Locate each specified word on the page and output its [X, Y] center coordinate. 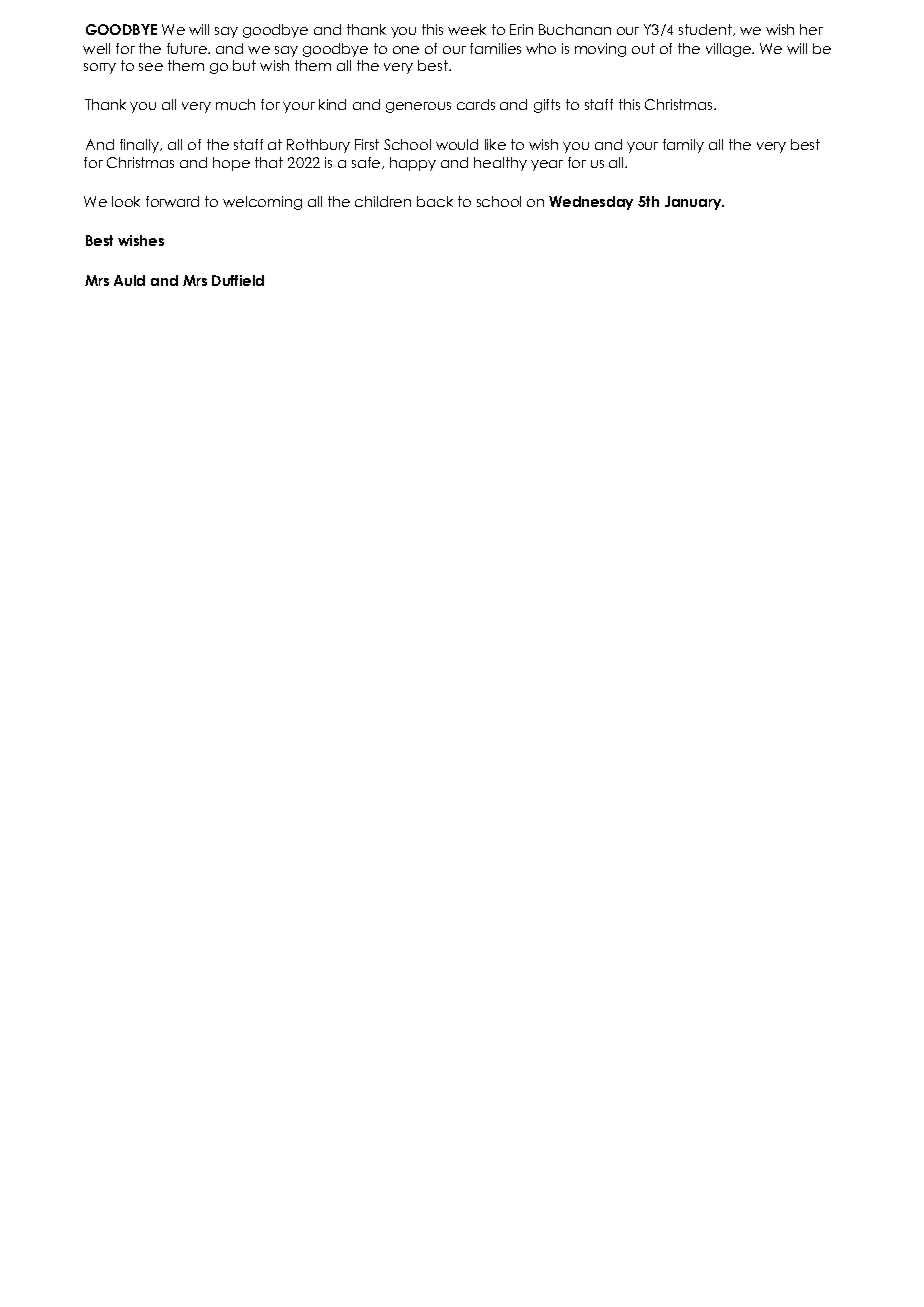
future [188, 48]
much [235, 104]
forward [172, 201]
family [683, 146]
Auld [129, 280]
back [435, 201]
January [694, 203]
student [706, 30]
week [467, 29]
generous [418, 107]
